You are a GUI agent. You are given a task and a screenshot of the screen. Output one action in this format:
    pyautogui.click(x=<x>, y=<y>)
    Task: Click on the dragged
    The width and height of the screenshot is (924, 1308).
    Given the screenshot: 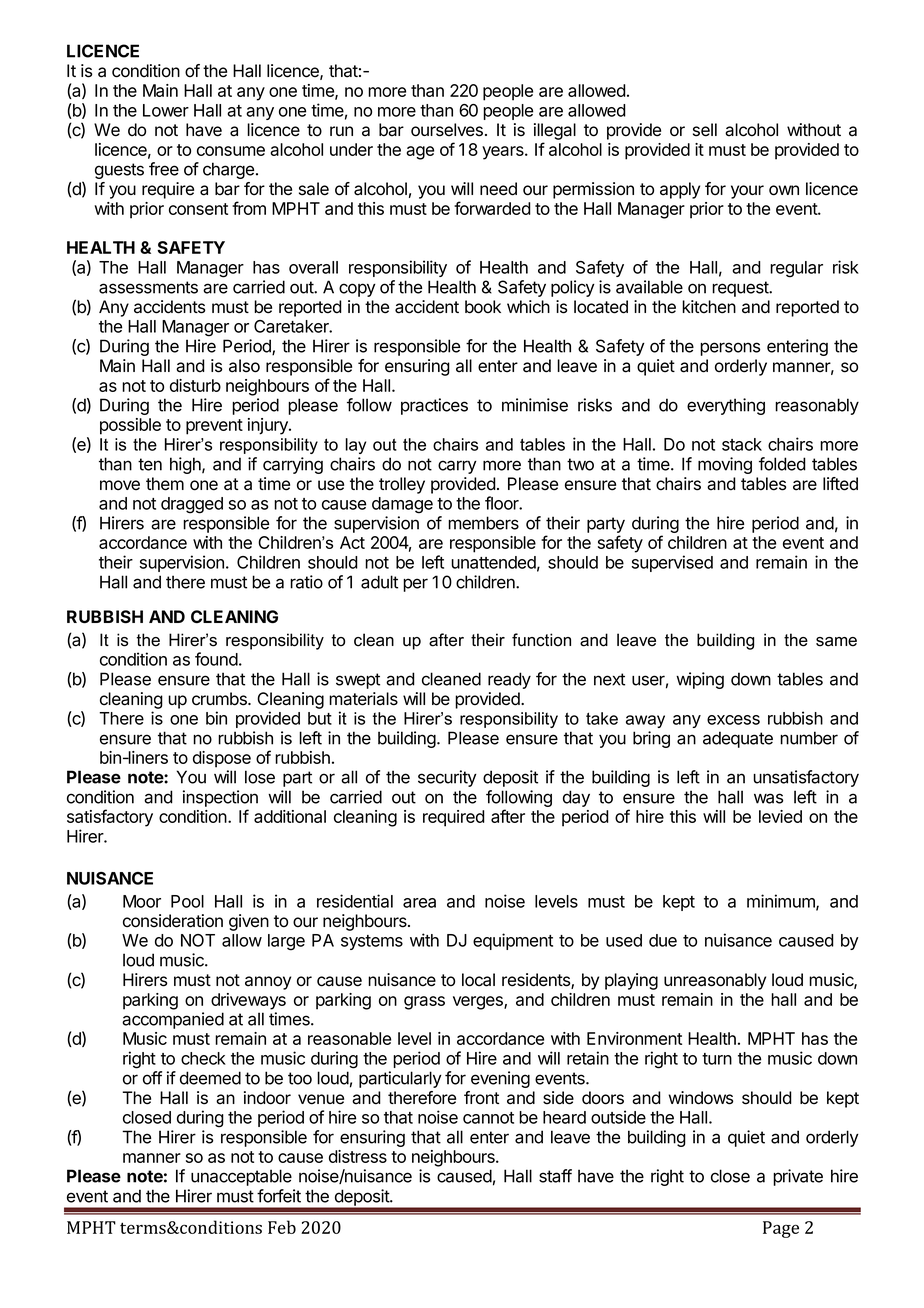 What is the action you would take?
    pyautogui.click(x=192, y=505)
